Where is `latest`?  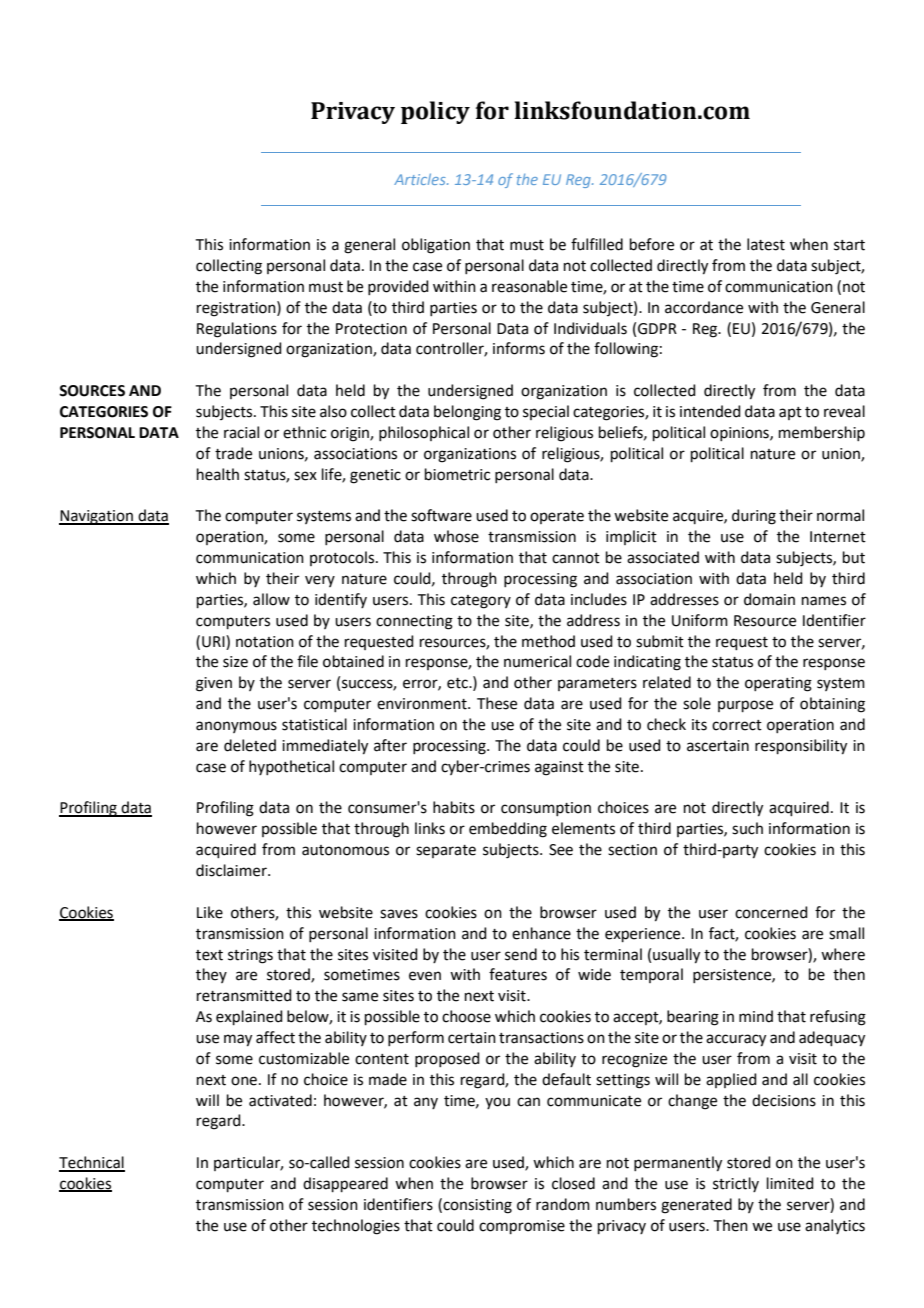 latest is located at coordinates (766, 244).
